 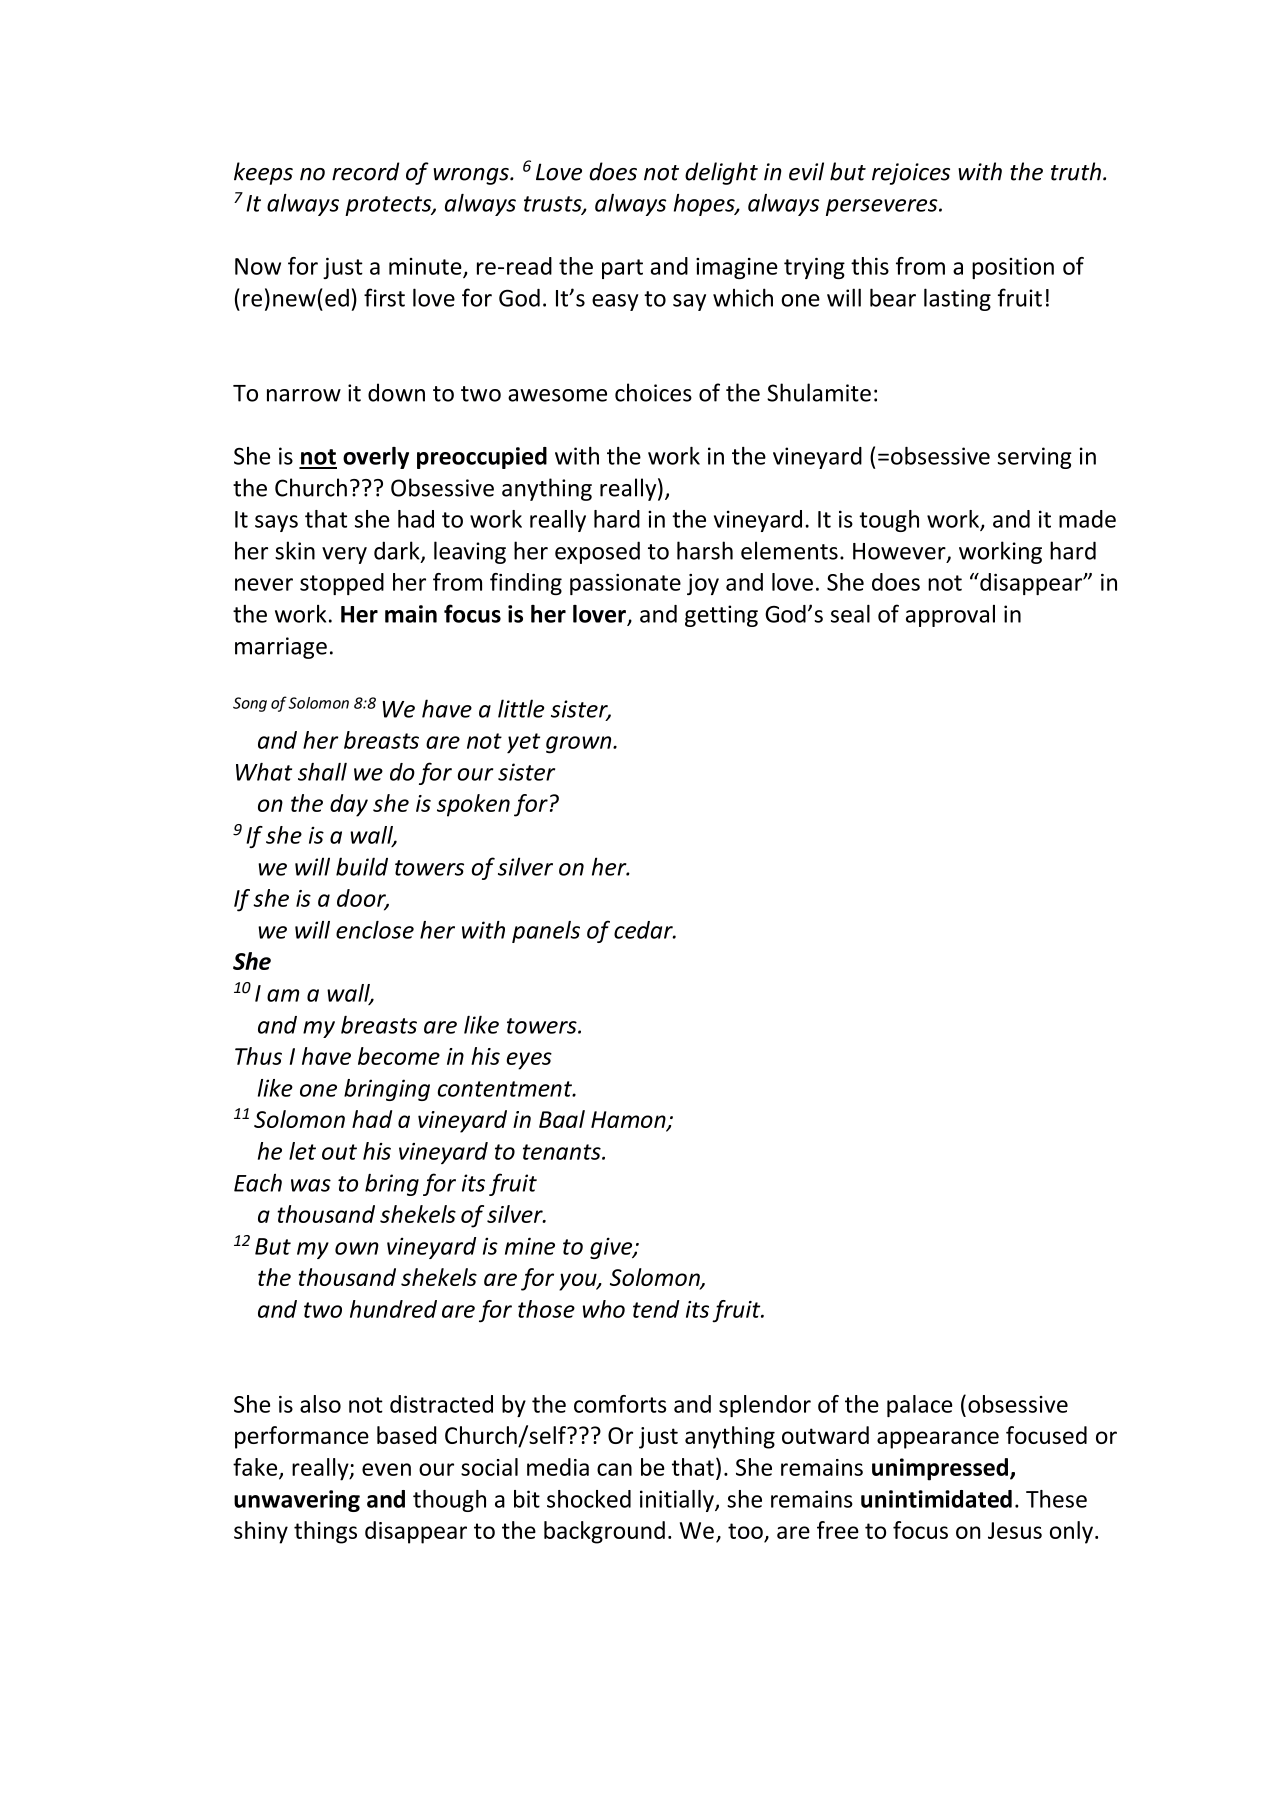 I want to click on panels, so click(x=546, y=932).
